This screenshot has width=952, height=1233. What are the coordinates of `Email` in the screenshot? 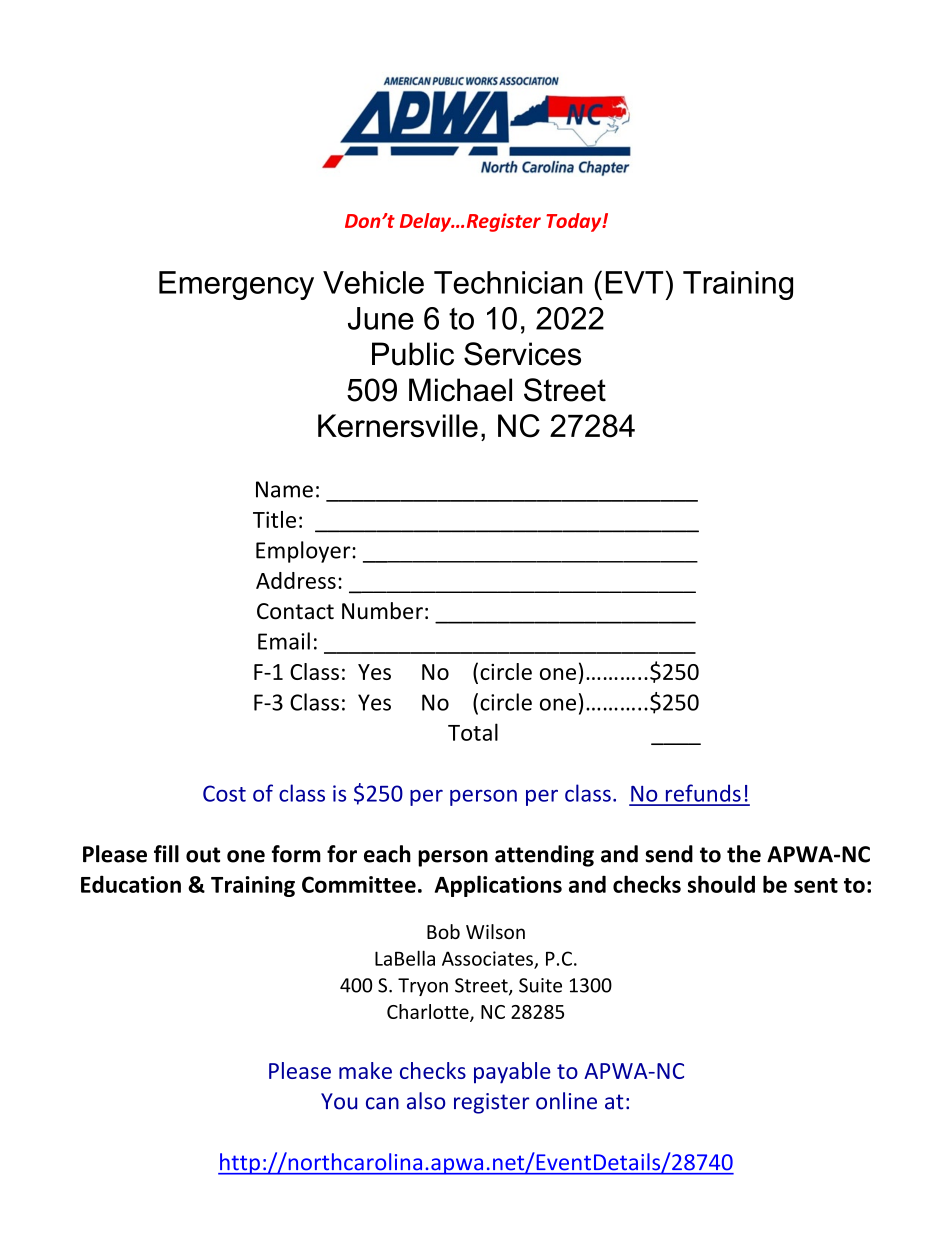 It's located at (284, 641).
